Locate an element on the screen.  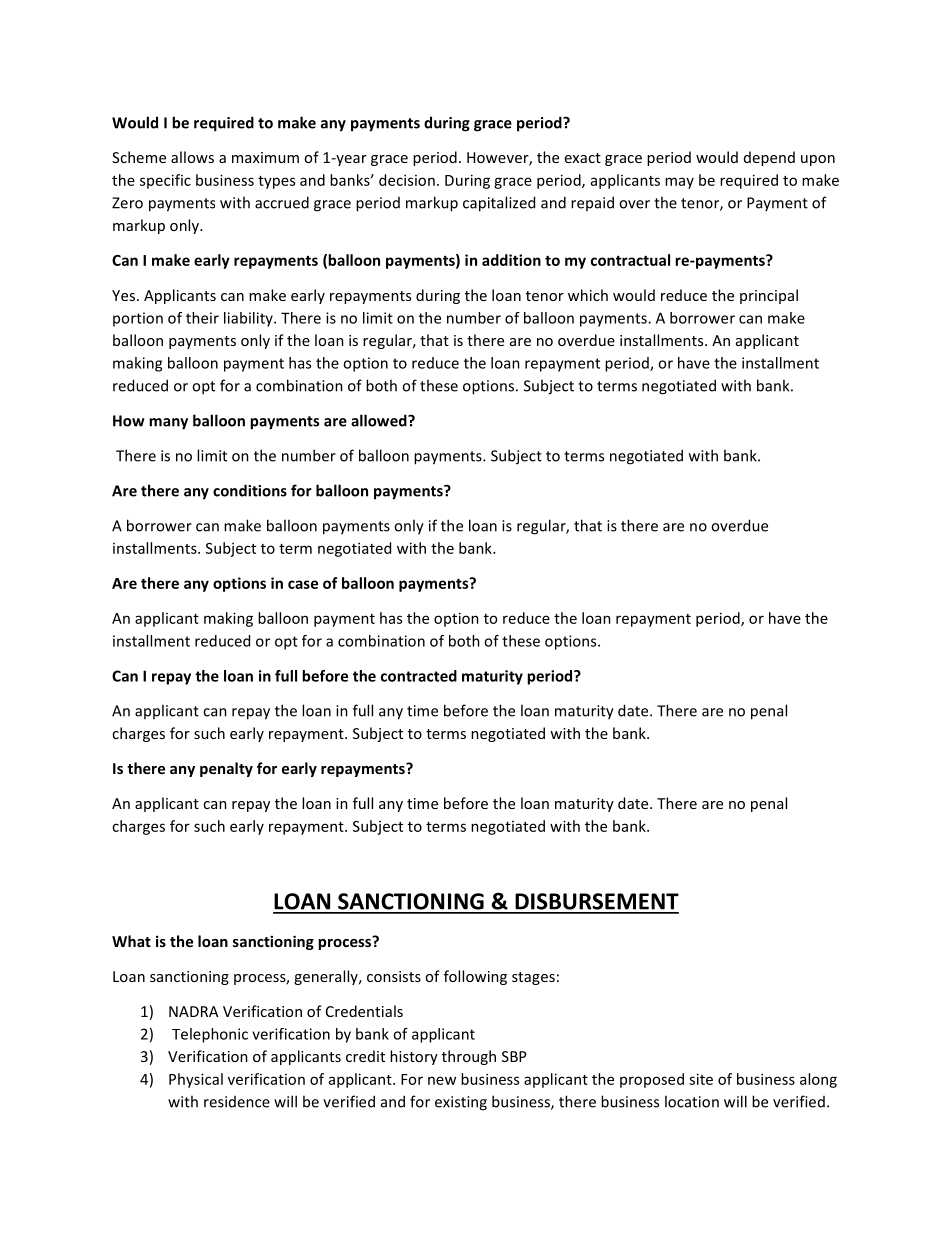
which is located at coordinates (588, 295).
